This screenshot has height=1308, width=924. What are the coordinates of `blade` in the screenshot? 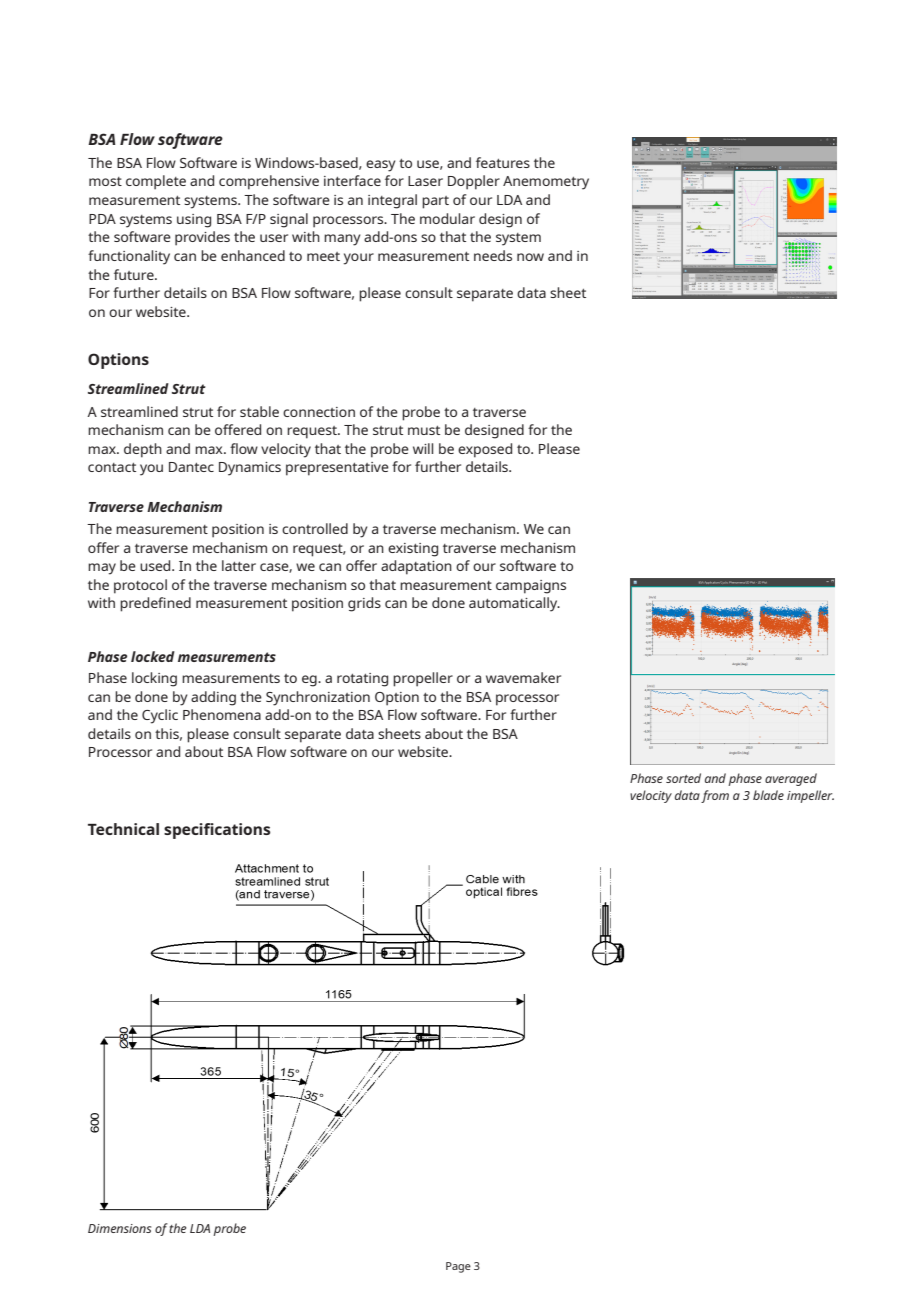 It's located at (768, 795).
